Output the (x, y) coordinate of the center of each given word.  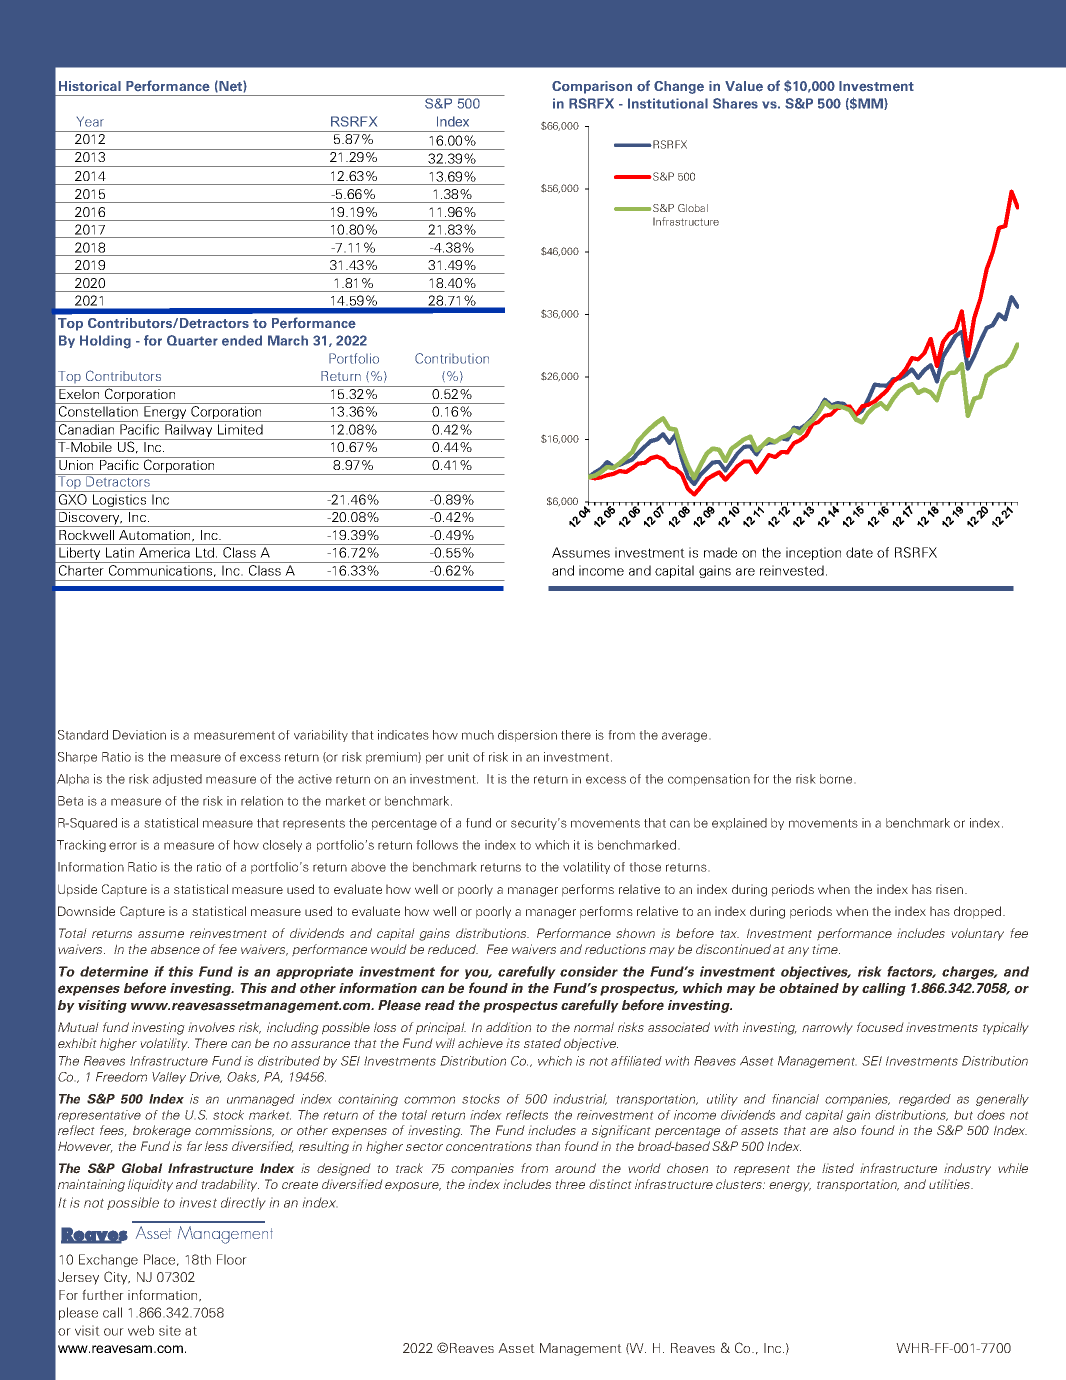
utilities (951, 1184)
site (170, 1330)
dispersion (527, 736)
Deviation (139, 735)
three (570, 1184)
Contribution (452, 358)
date (859, 552)
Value (744, 86)
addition (508, 1027)
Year (90, 121)
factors (911, 972)
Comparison (592, 87)
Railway (189, 432)
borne (837, 779)
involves (211, 1027)
